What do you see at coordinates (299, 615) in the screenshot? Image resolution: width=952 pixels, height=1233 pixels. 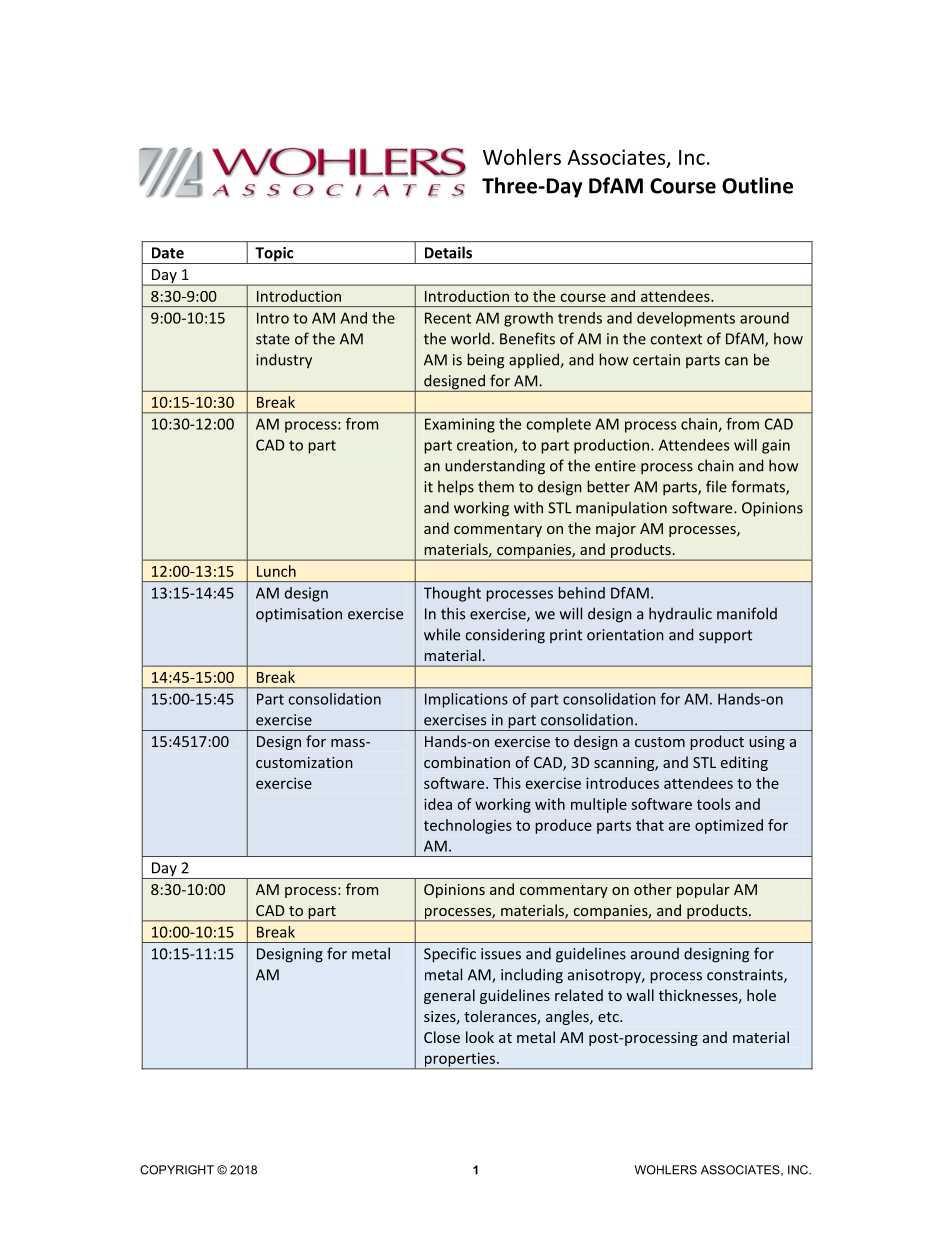 I see `optimisation` at bounding box center [299, 615].
